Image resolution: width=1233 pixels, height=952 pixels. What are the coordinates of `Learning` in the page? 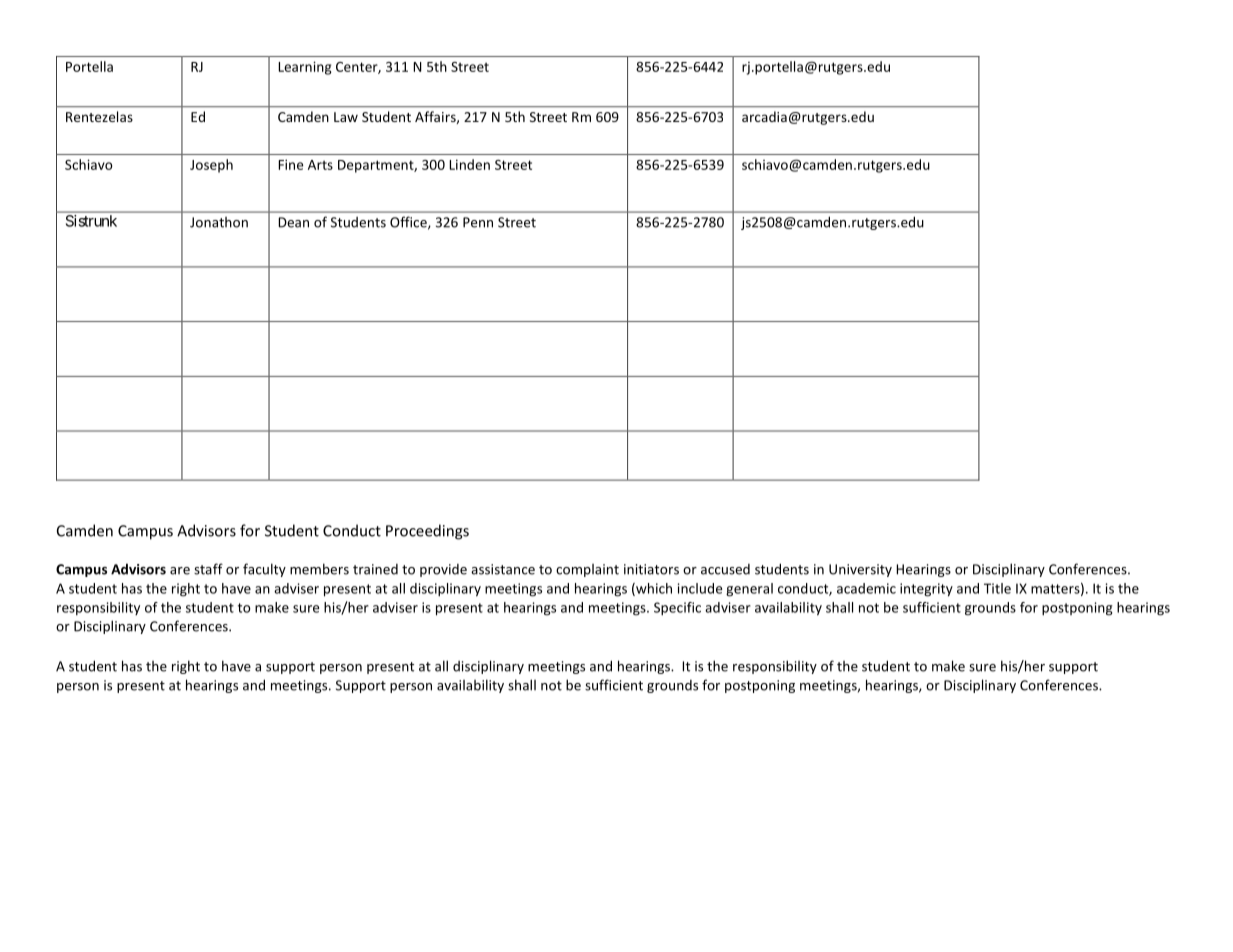 It's located at (305, 68).
